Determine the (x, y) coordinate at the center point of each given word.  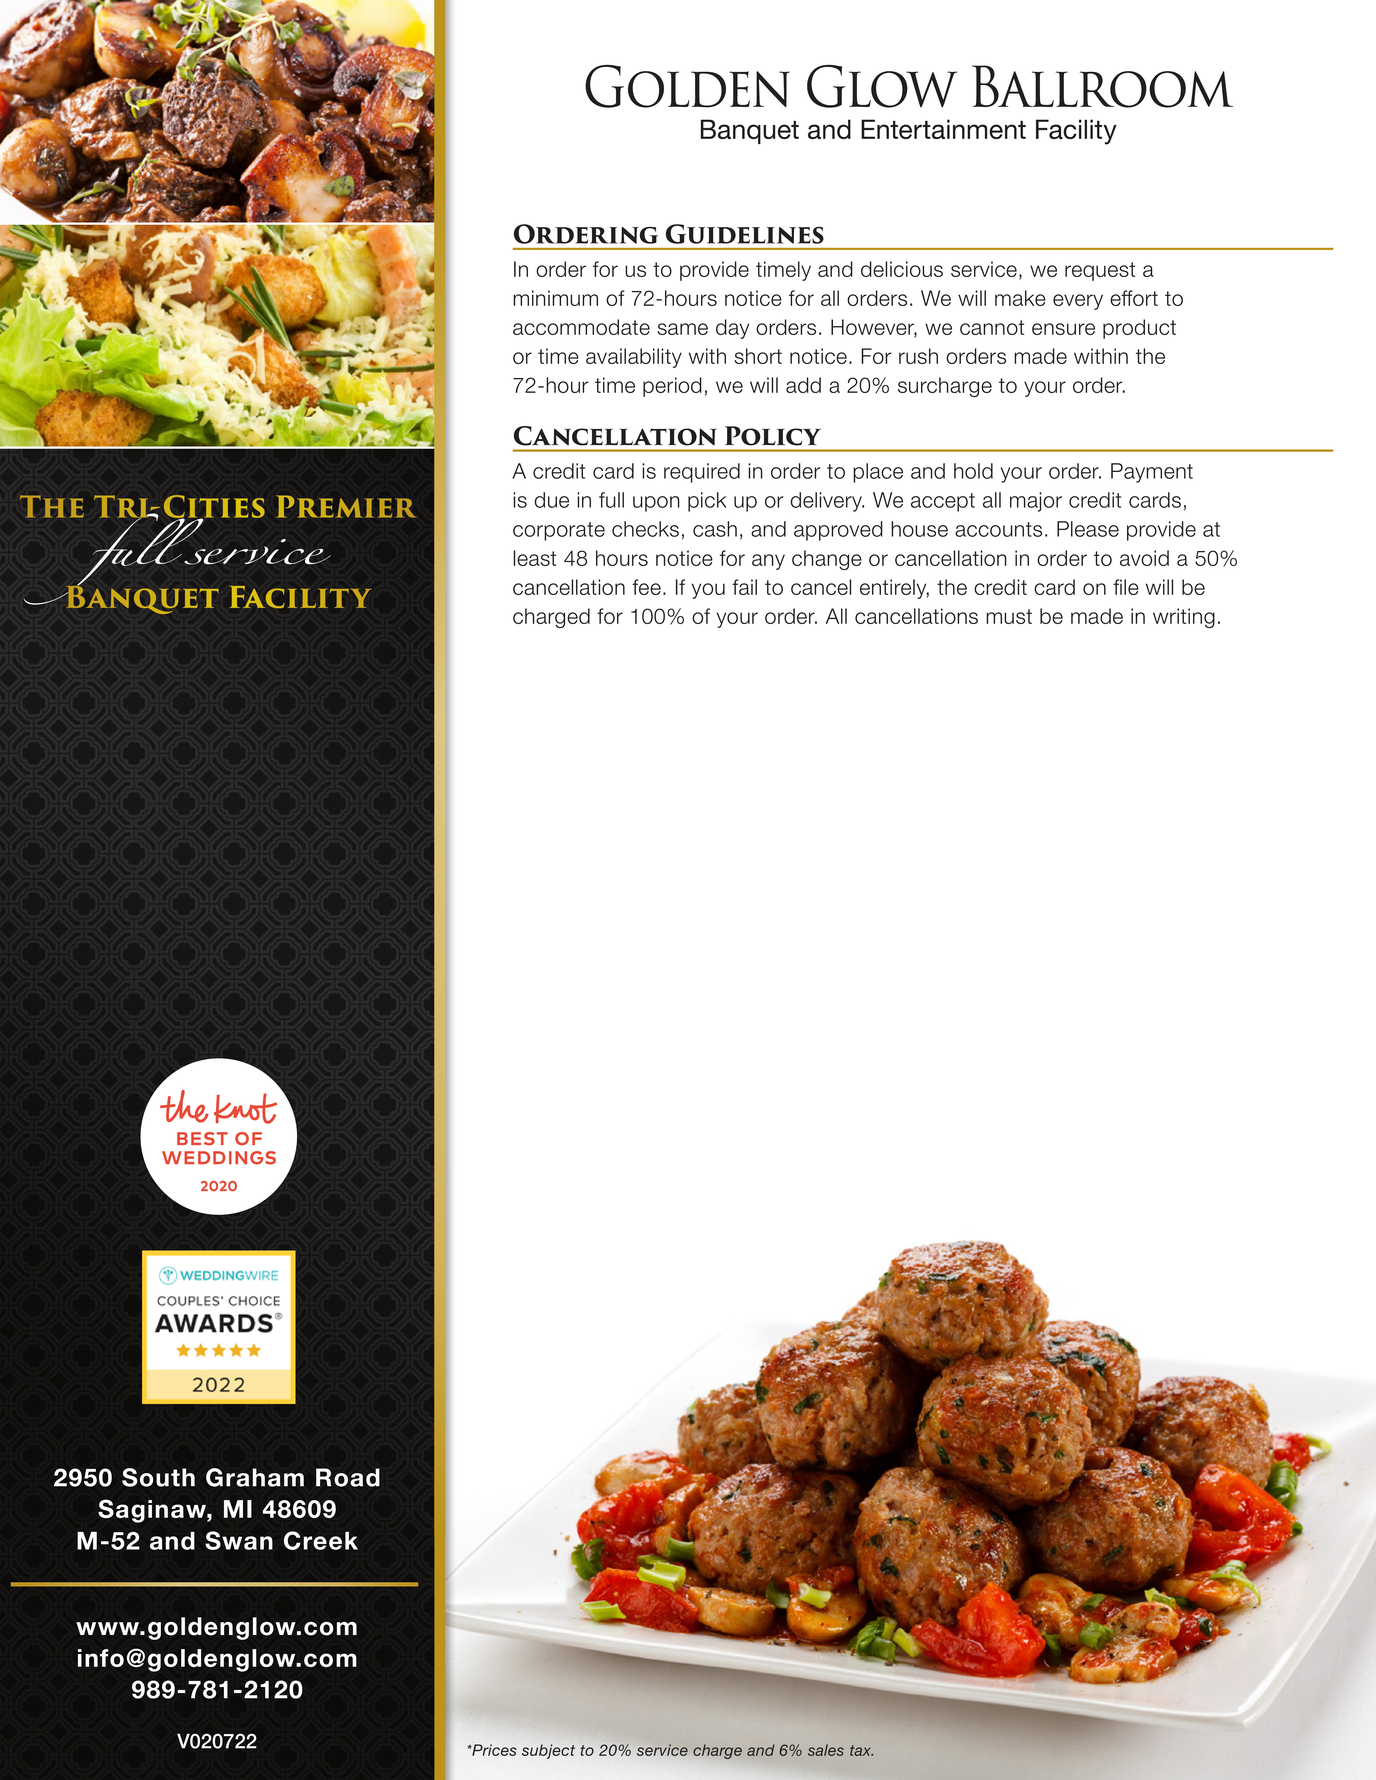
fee (646, 587)
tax (861, 1750)
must (1009, 616)
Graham (255, 1477)
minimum (555, 298)
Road (348, 1477)
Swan (239, 1540)
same (682, 329)
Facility (300, 597)
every (1078, 302)
